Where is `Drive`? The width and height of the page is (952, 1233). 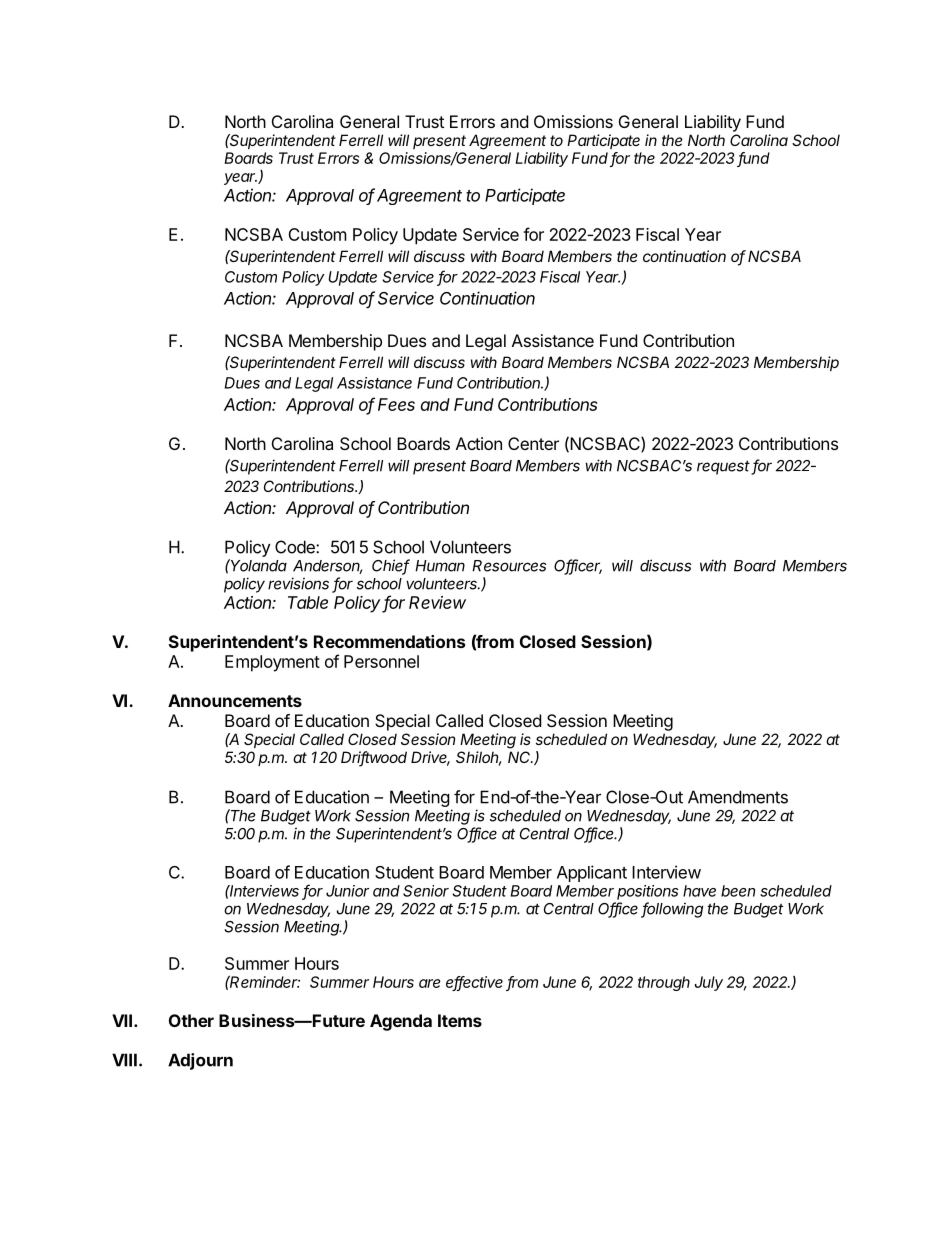
Drive is located at coordinates (430, 758).
